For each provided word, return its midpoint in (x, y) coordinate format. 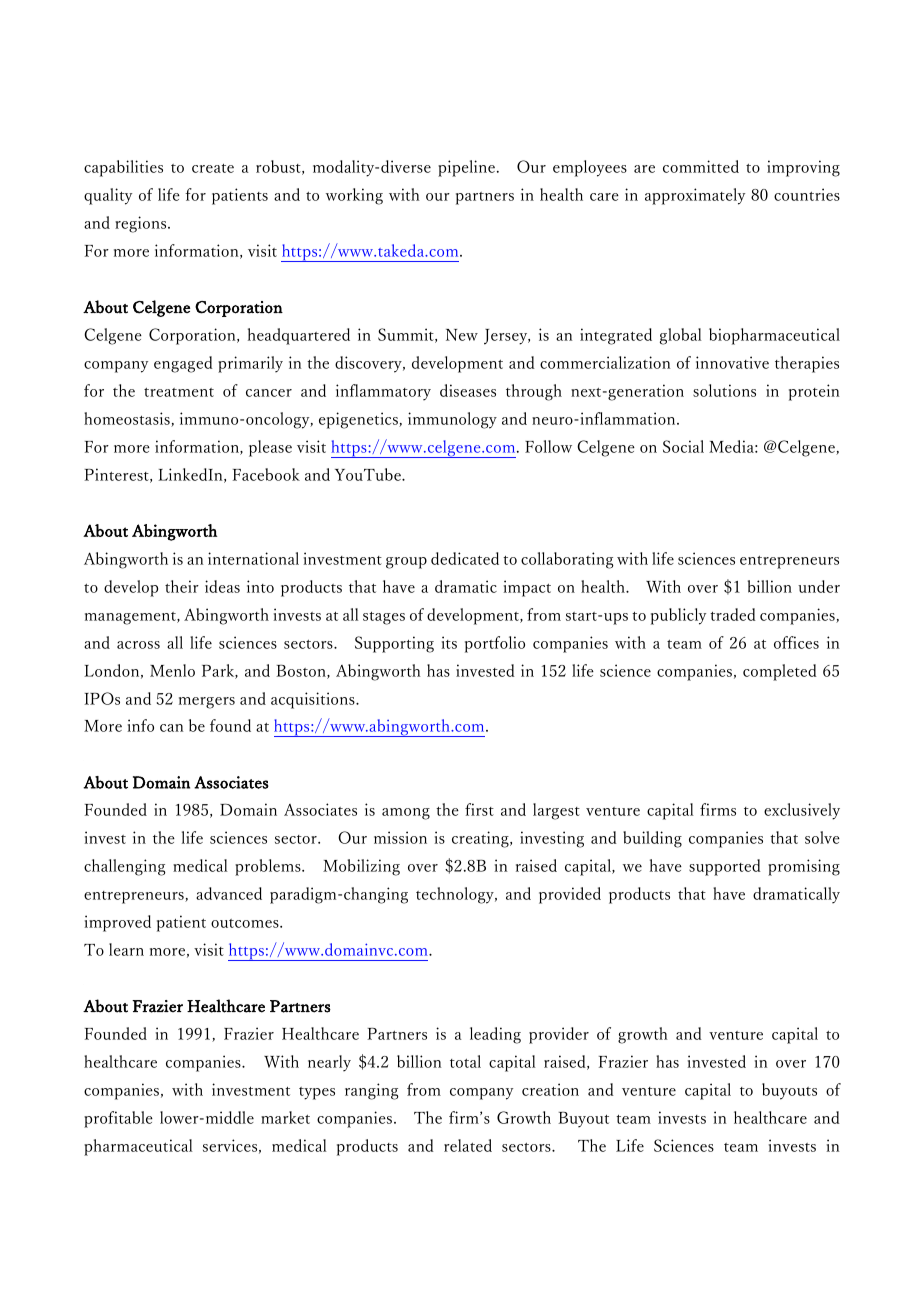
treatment (179, 392)
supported (725, 867)
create (213, 168)
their (182, 586)
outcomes (246, 923)
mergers (207, 703)
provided (570, 895)
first (479, 809)
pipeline (466, 168)
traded (733, 614)
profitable (118, 1119)
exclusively (802, 811)
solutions (724, 390)
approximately (695, 196)
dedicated (465, 558)
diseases (468, 390)
